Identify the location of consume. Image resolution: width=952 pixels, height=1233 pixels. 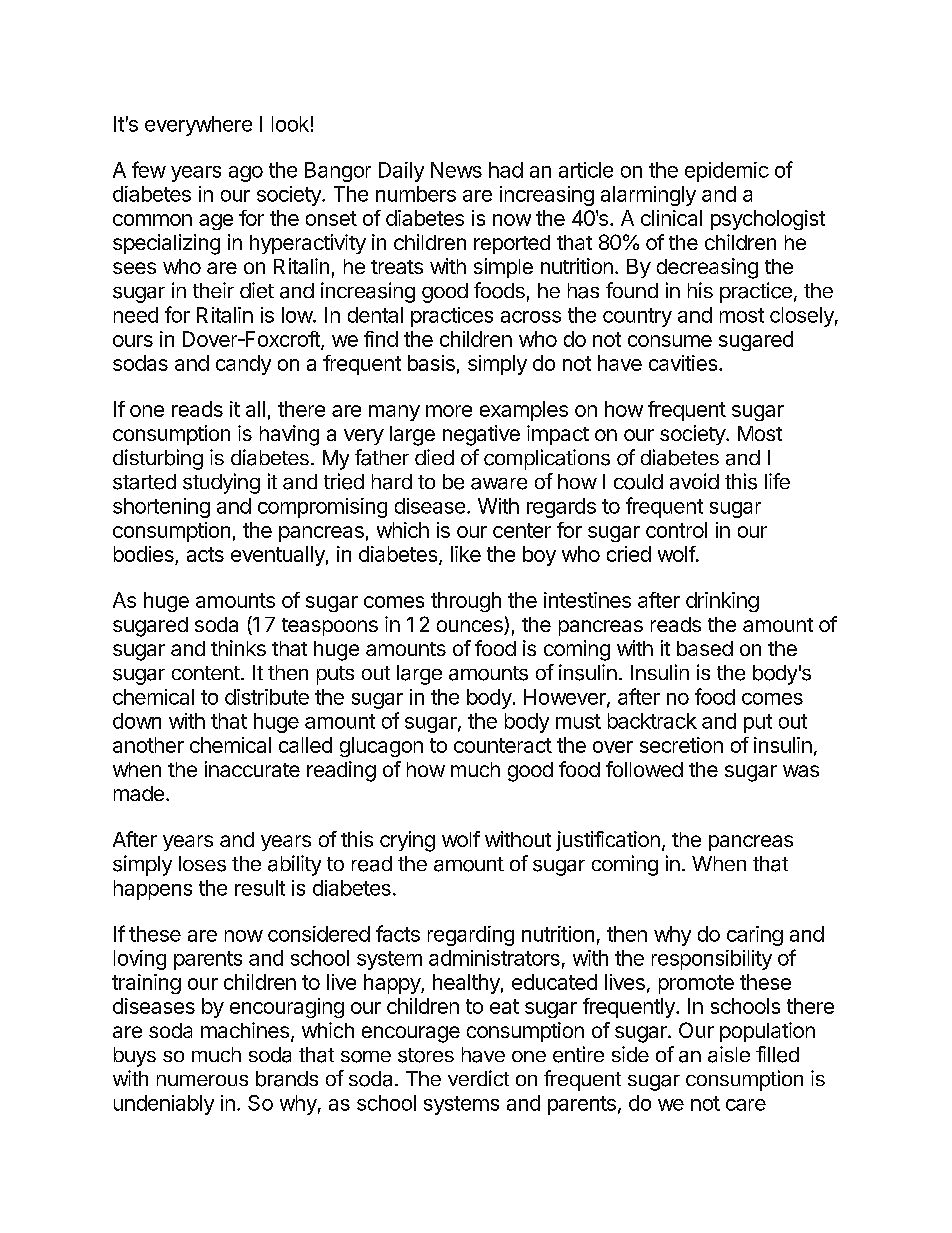
(670, 341).
